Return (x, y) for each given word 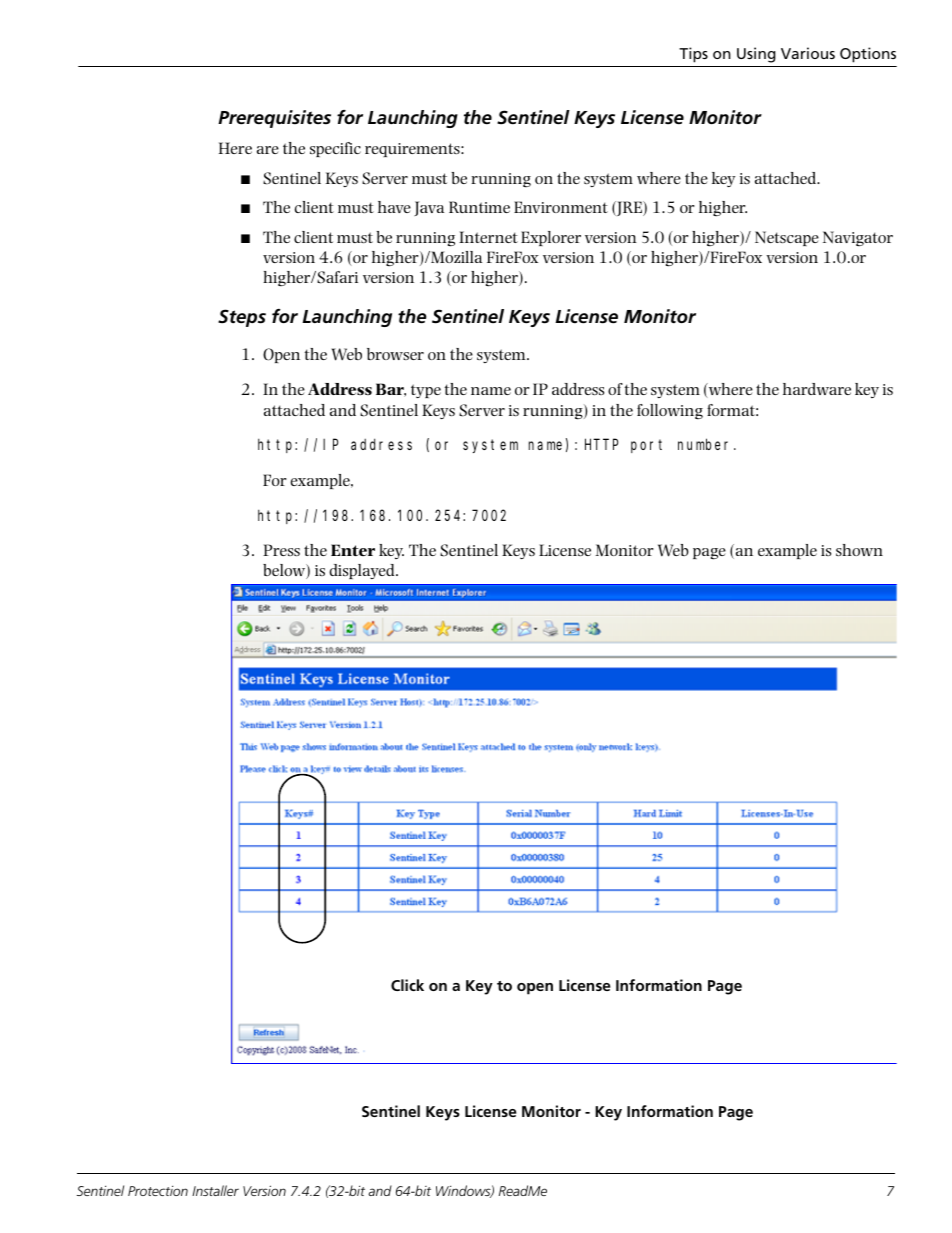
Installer (215, 1190)
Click (407, 985)
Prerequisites (274, 119)
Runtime (479, 207)
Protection (158, 1191)
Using (756, 55)
